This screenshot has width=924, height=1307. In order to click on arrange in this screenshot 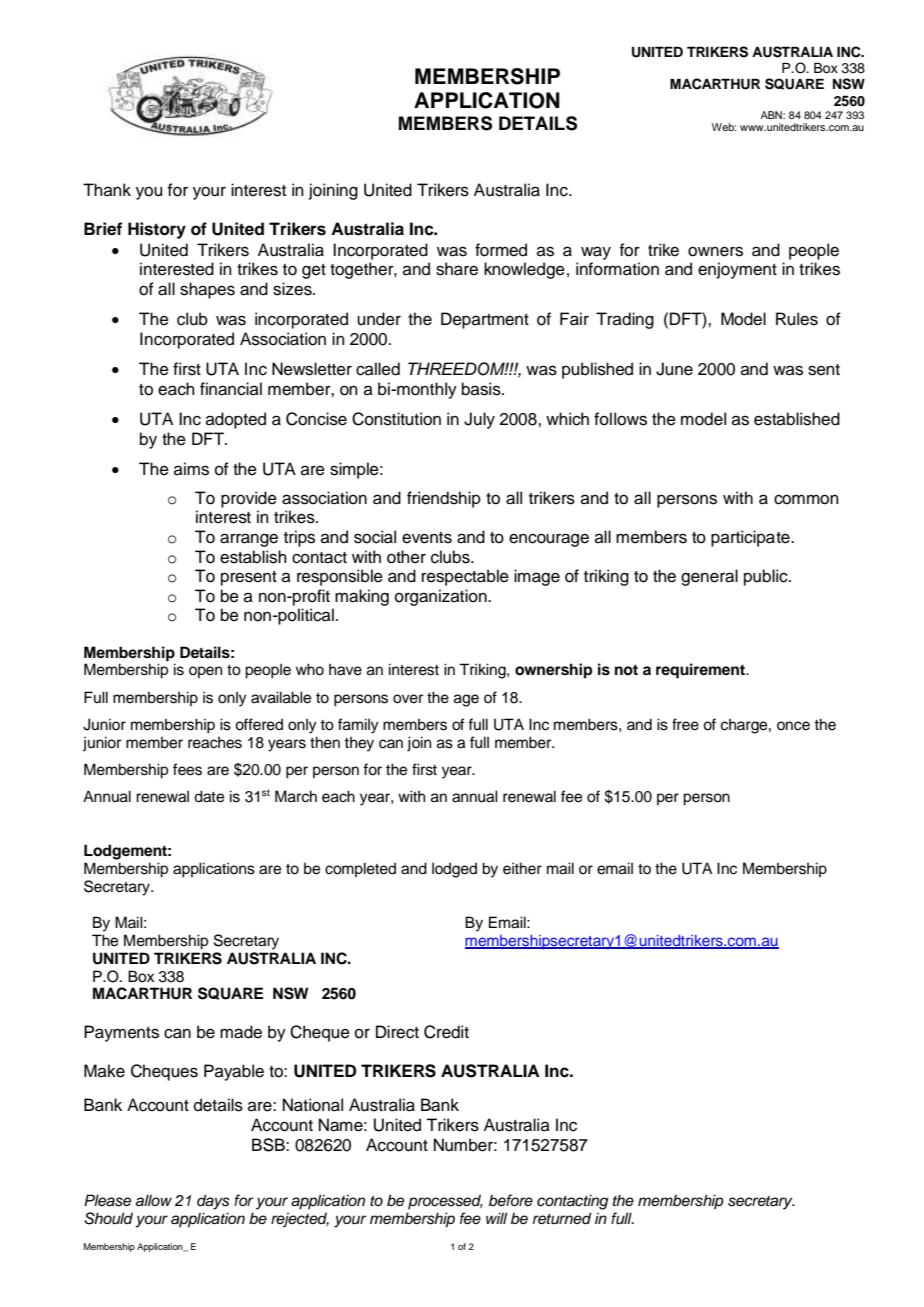, I will do `click(249, 540)`.
